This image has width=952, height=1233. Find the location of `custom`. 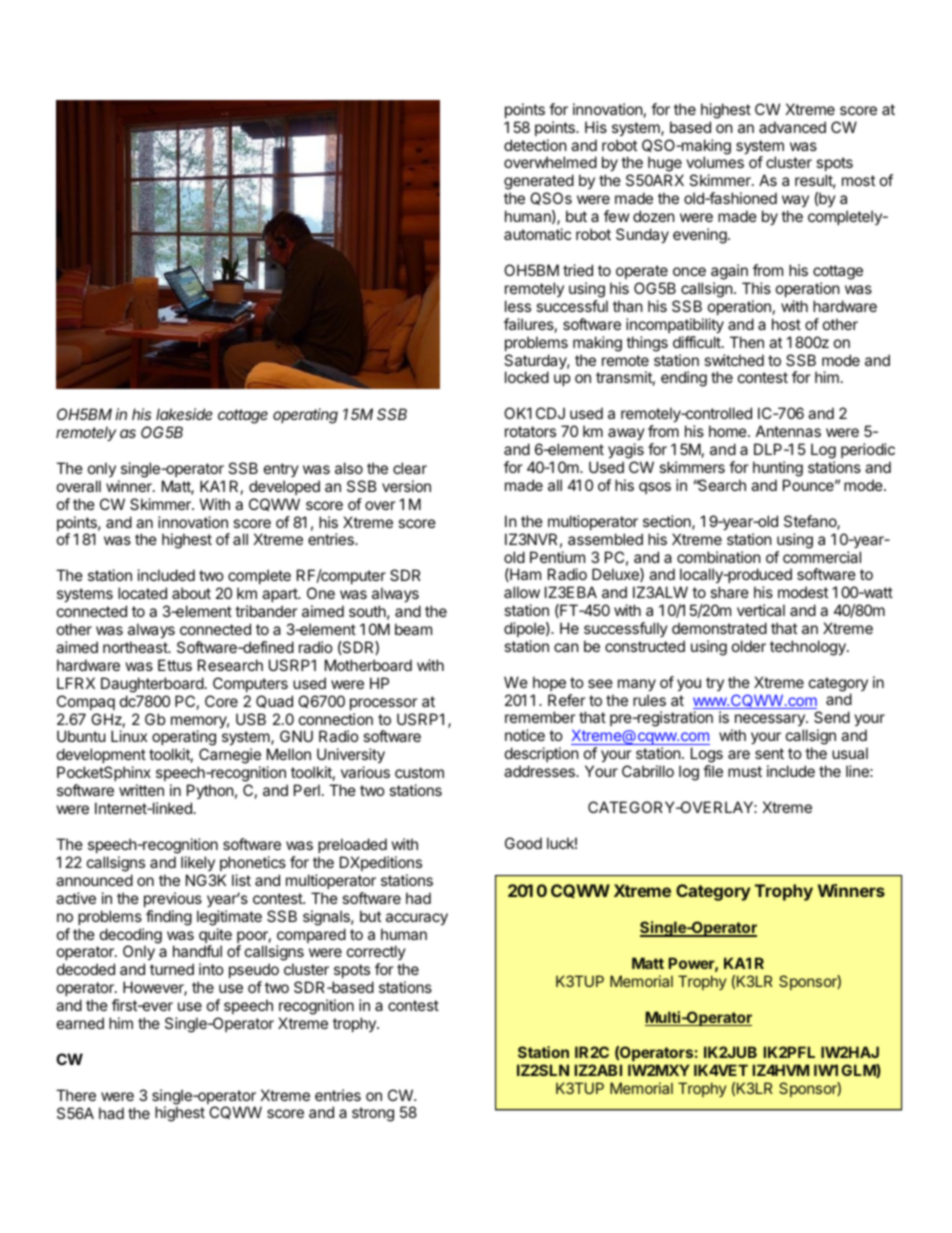

custom is located at coordinates (419, 772).
